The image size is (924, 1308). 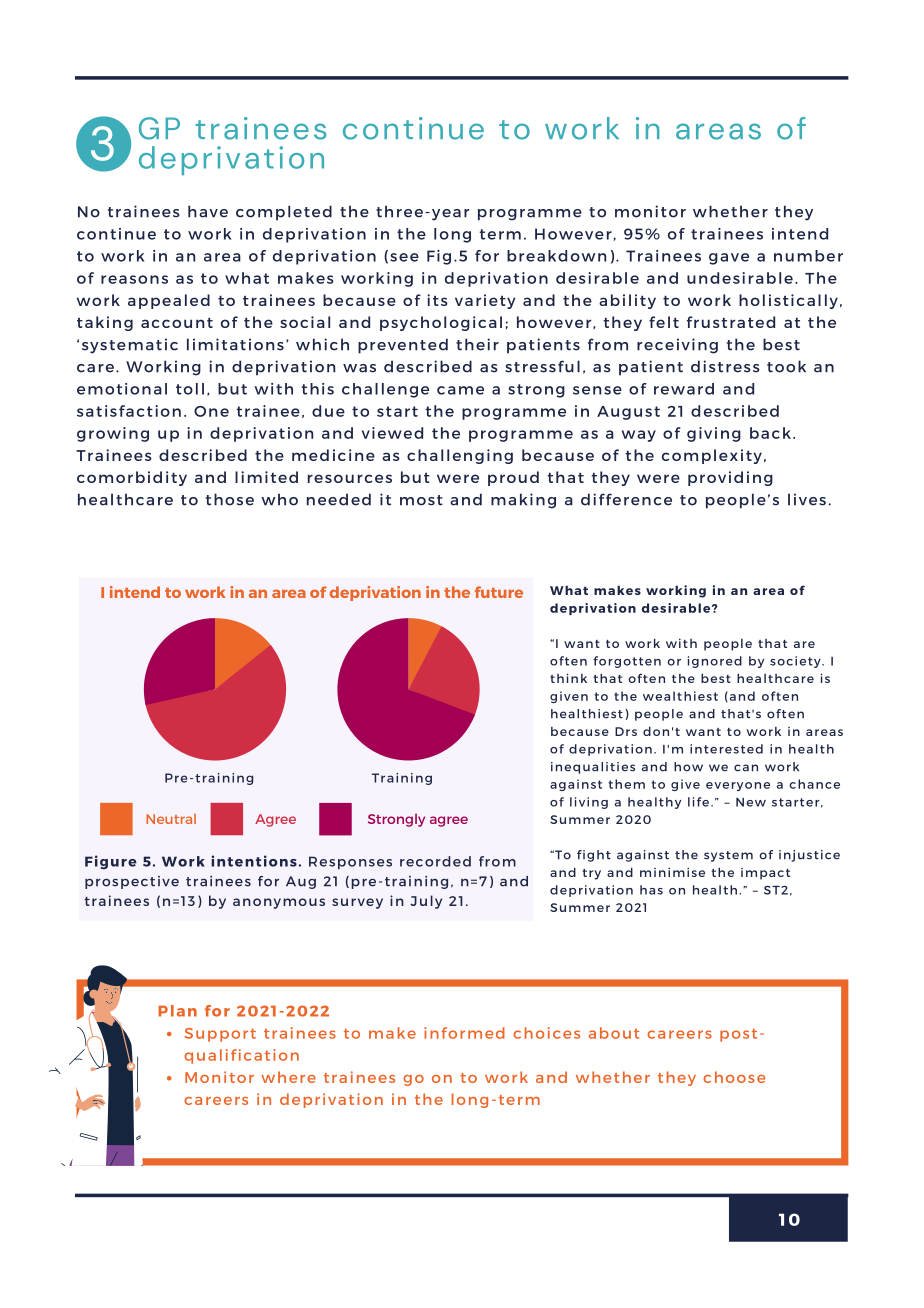 I want to click on gave, so click(x=729, y=259).
